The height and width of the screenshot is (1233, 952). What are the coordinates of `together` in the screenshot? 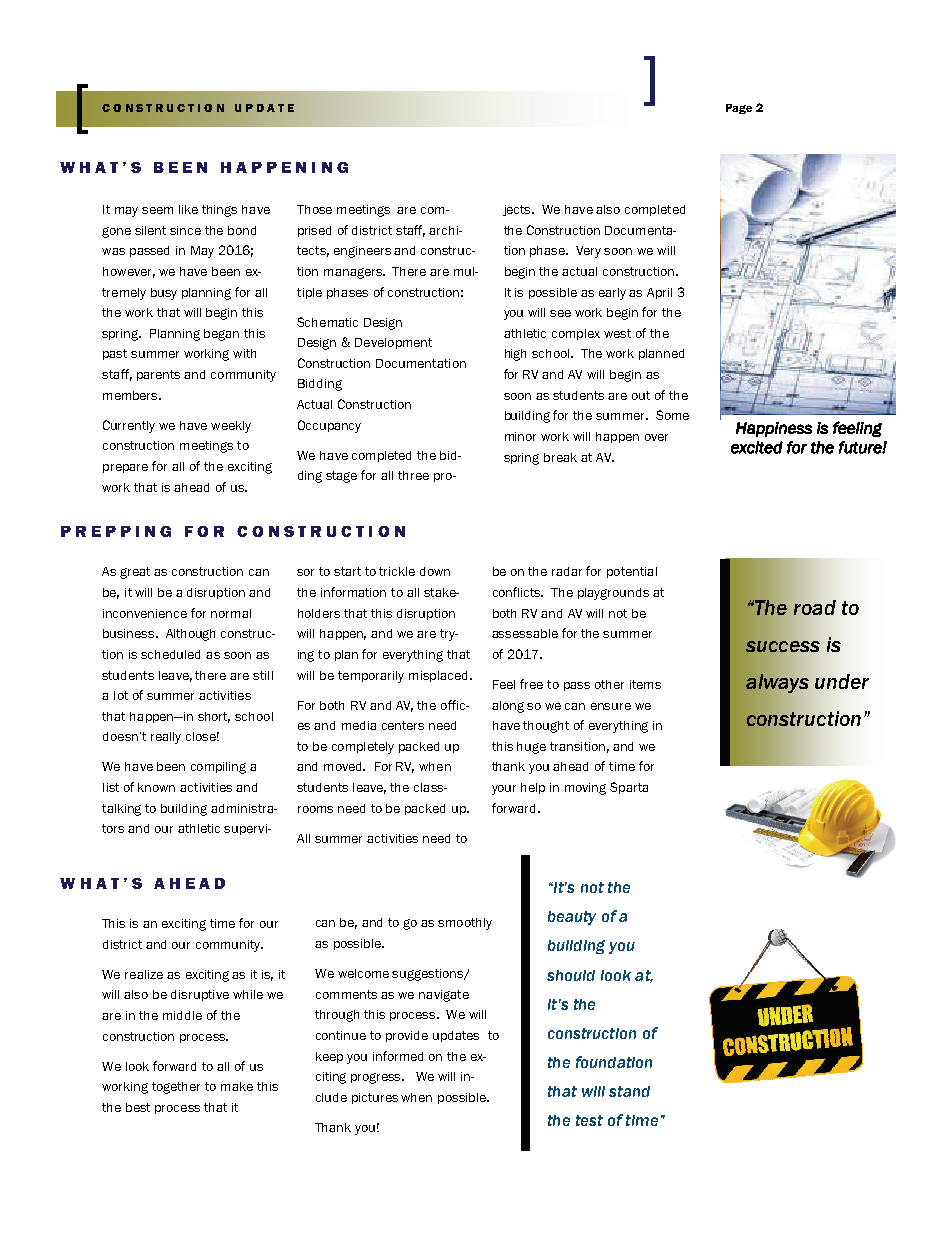 It's located at (176, 1088).
